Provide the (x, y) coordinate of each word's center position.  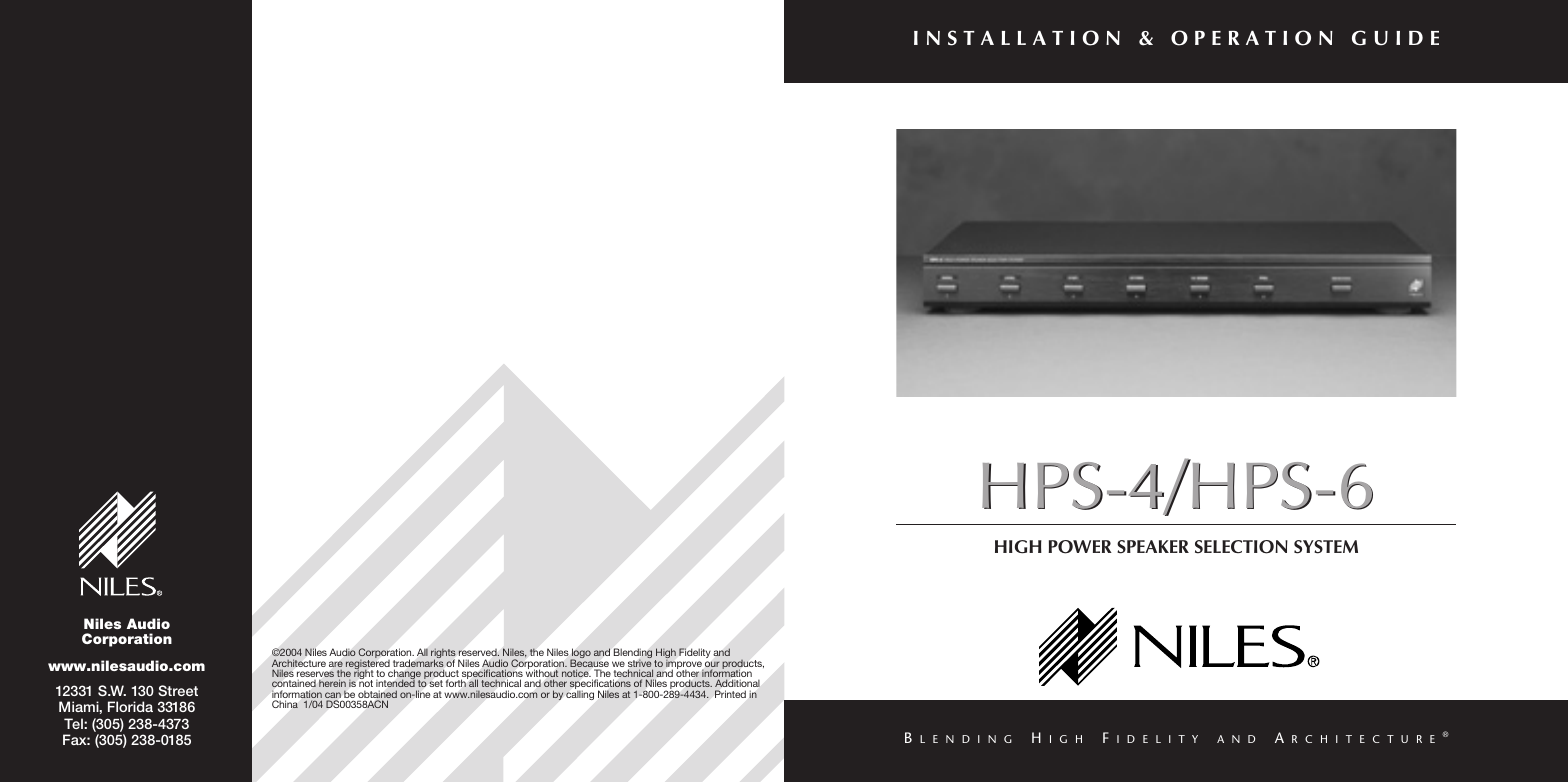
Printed (730, 694)
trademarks (418, 662)
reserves (315, 675)
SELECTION (1241, 547)
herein (332, 683)
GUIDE (1395, 38)
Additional (737, 683)
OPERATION (1252, 38)
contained (294, 683)
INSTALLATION (1017, 38)
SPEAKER (1153, 547)
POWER (1080, 547)
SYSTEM (1326, 547)
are (336, 664)
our (712, 665)
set (436, 683)
